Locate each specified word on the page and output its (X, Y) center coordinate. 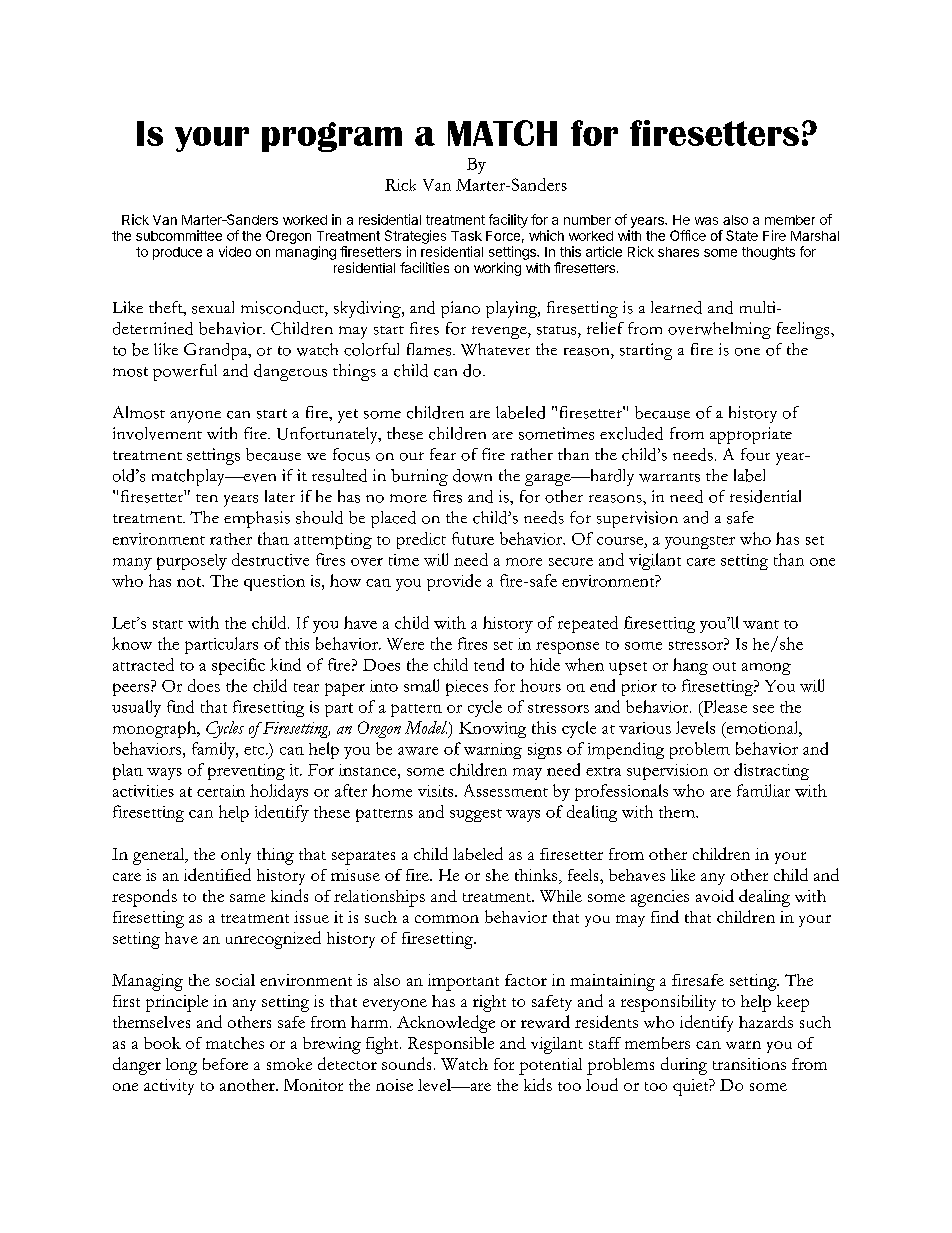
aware (418, 751)
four (755, 454)
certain (221, 791)
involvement (157, 433)
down (472, 475)
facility (508, 221)
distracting (771, 771)
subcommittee (179, 235)
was (706, 221)
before (225, 1064)
